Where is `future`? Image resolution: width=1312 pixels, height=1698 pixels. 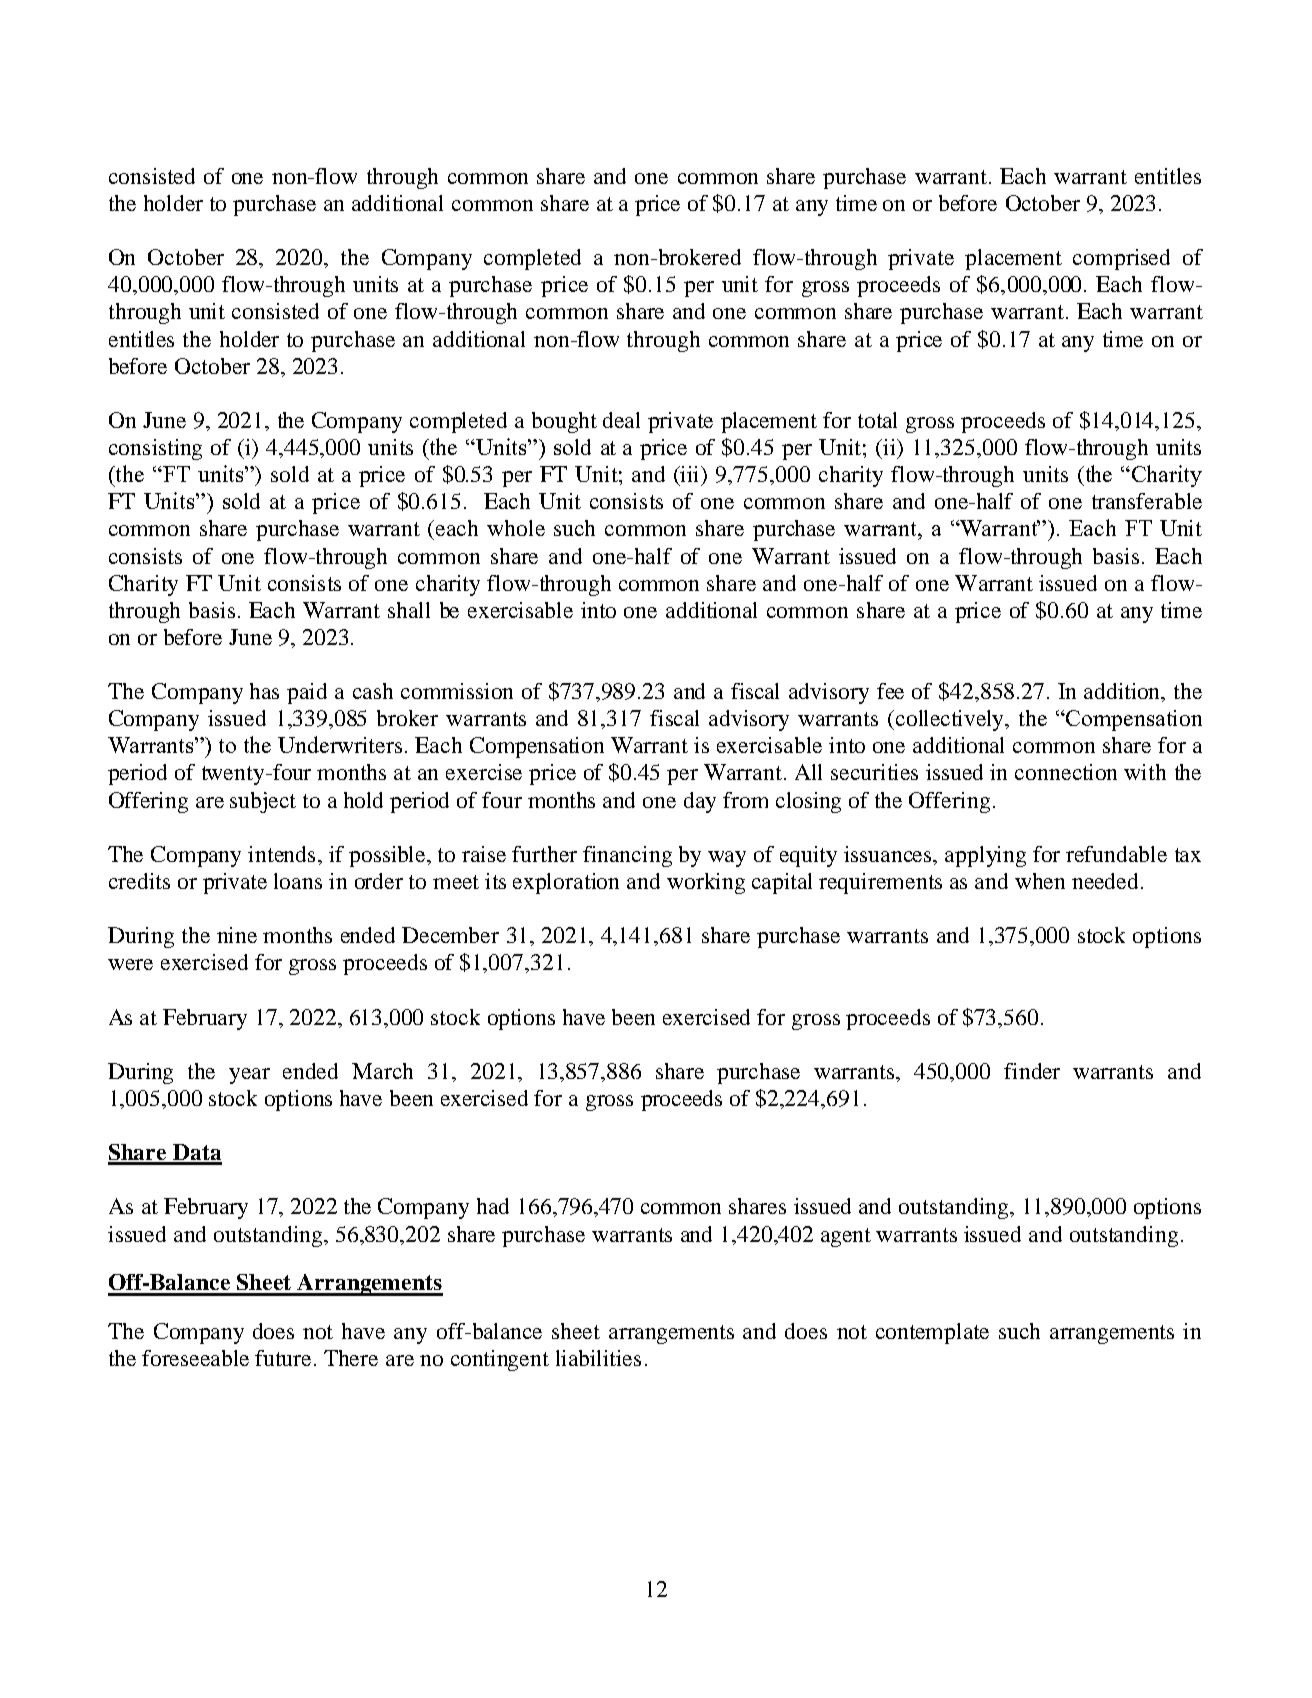
future is located at coordinates (283, 1358).
